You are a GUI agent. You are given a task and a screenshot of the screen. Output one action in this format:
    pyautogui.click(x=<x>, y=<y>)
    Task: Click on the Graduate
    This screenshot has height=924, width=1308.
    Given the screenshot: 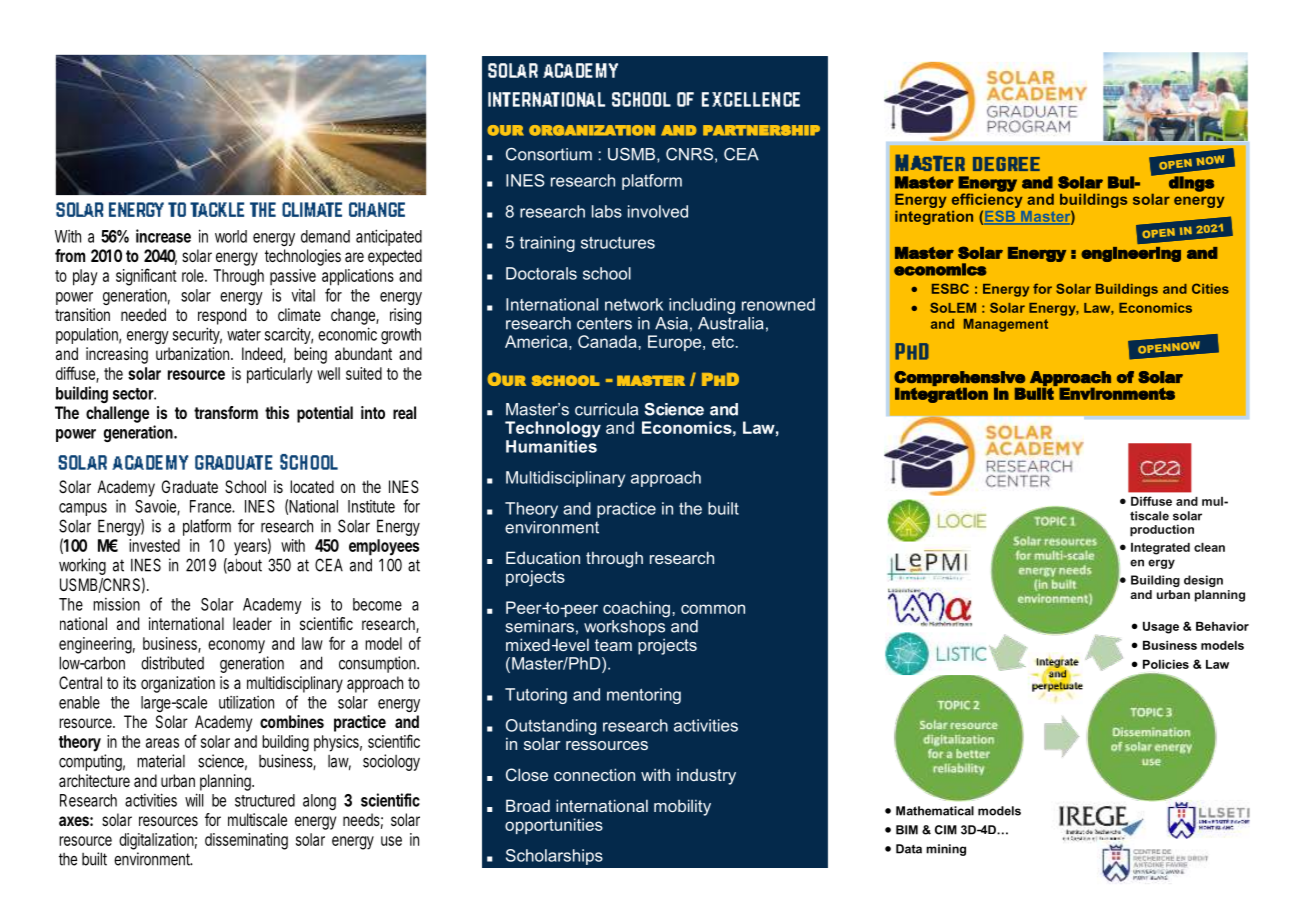 What is the action you would take?
    pyautogui.click(x=190, y=486)
